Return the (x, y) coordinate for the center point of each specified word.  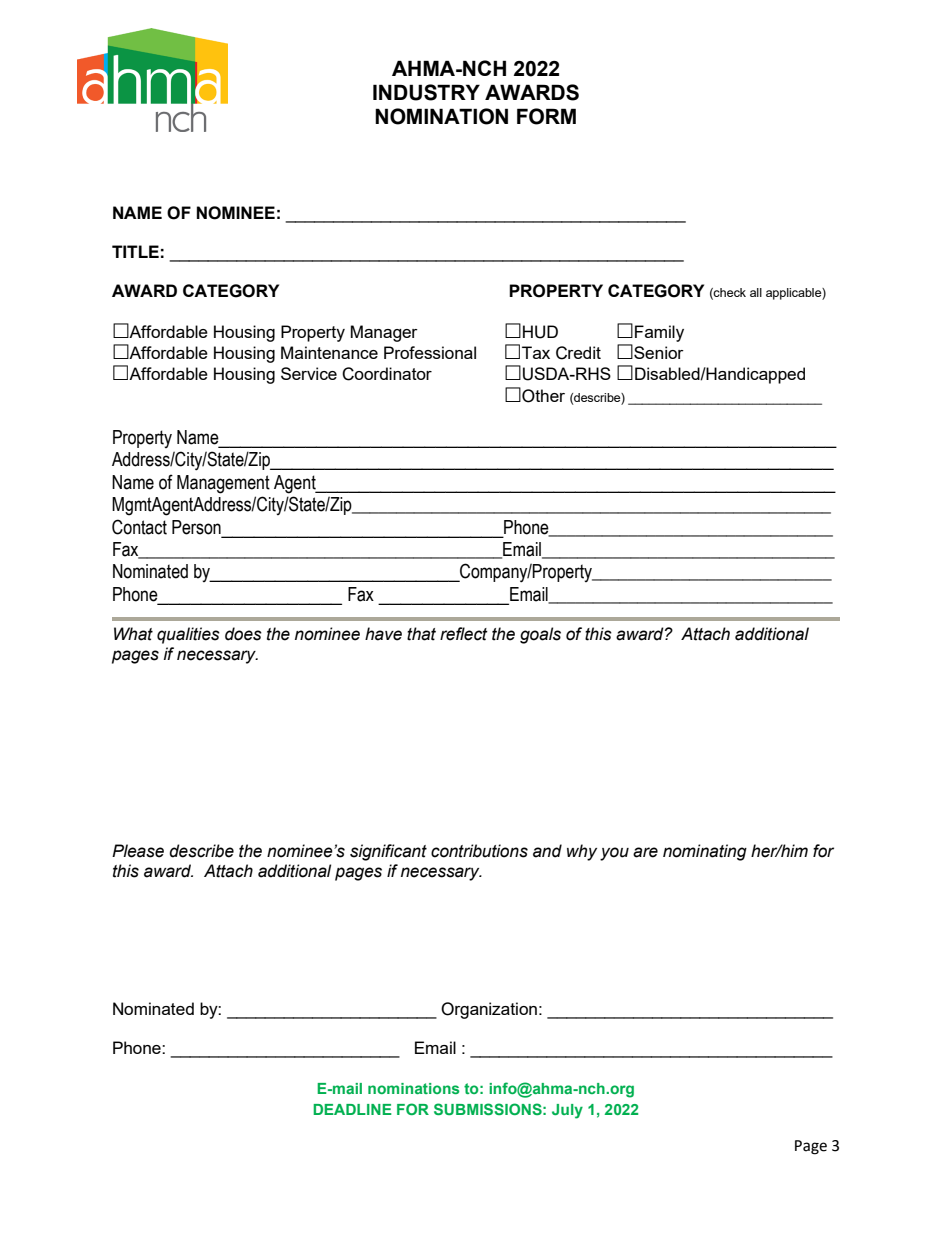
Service (309, 373)
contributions (479, 851)
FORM (546, 116)
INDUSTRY (426, 92)
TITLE (135, 251)
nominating (705, 852)
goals (540, 635)
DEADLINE (352, 1109)
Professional (430, 352)
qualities (188, 635)
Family (659, 333)
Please (138, 851)
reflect (464, 634)
